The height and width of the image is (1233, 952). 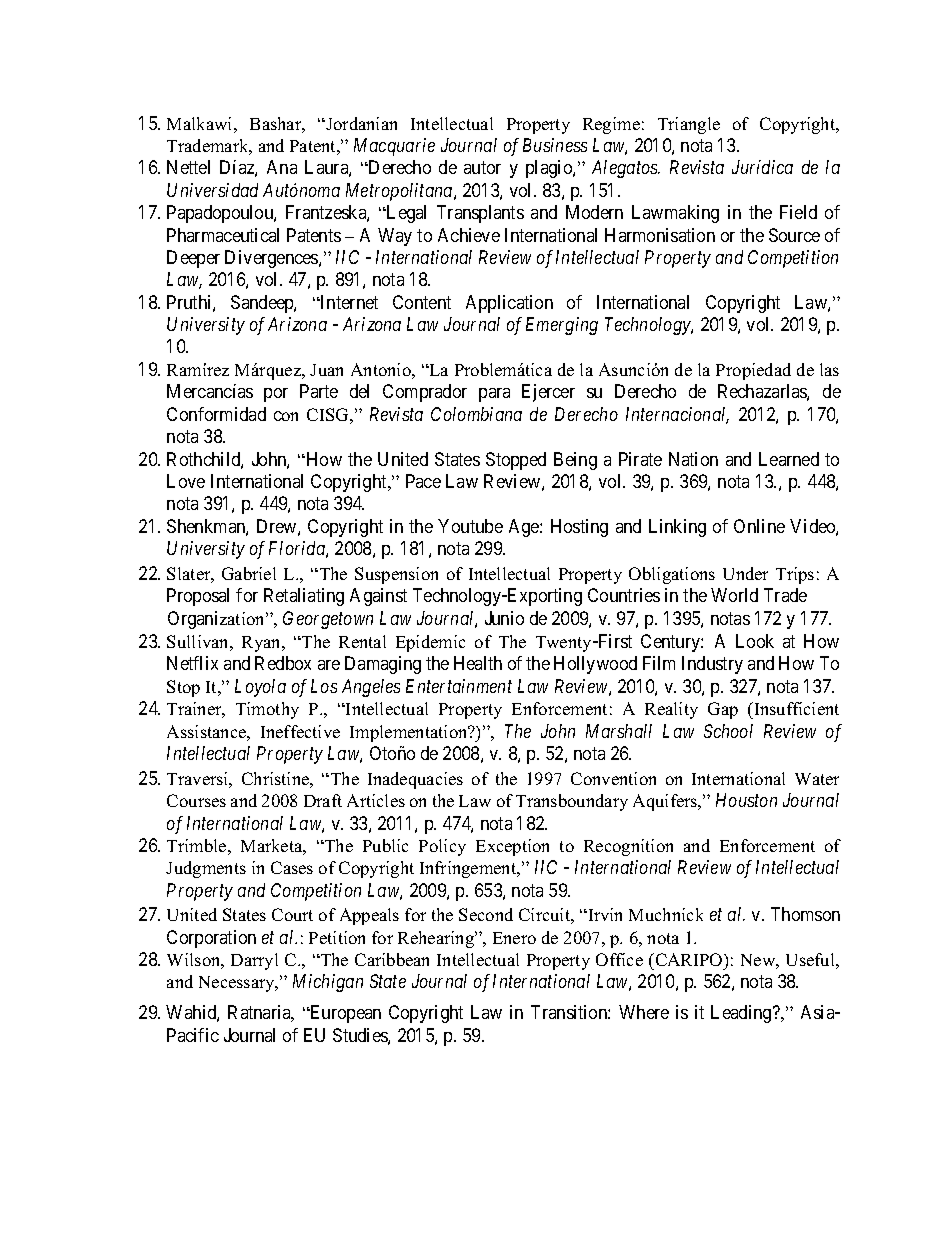 I want to click on Triangle, so click(x=689, y=125).
